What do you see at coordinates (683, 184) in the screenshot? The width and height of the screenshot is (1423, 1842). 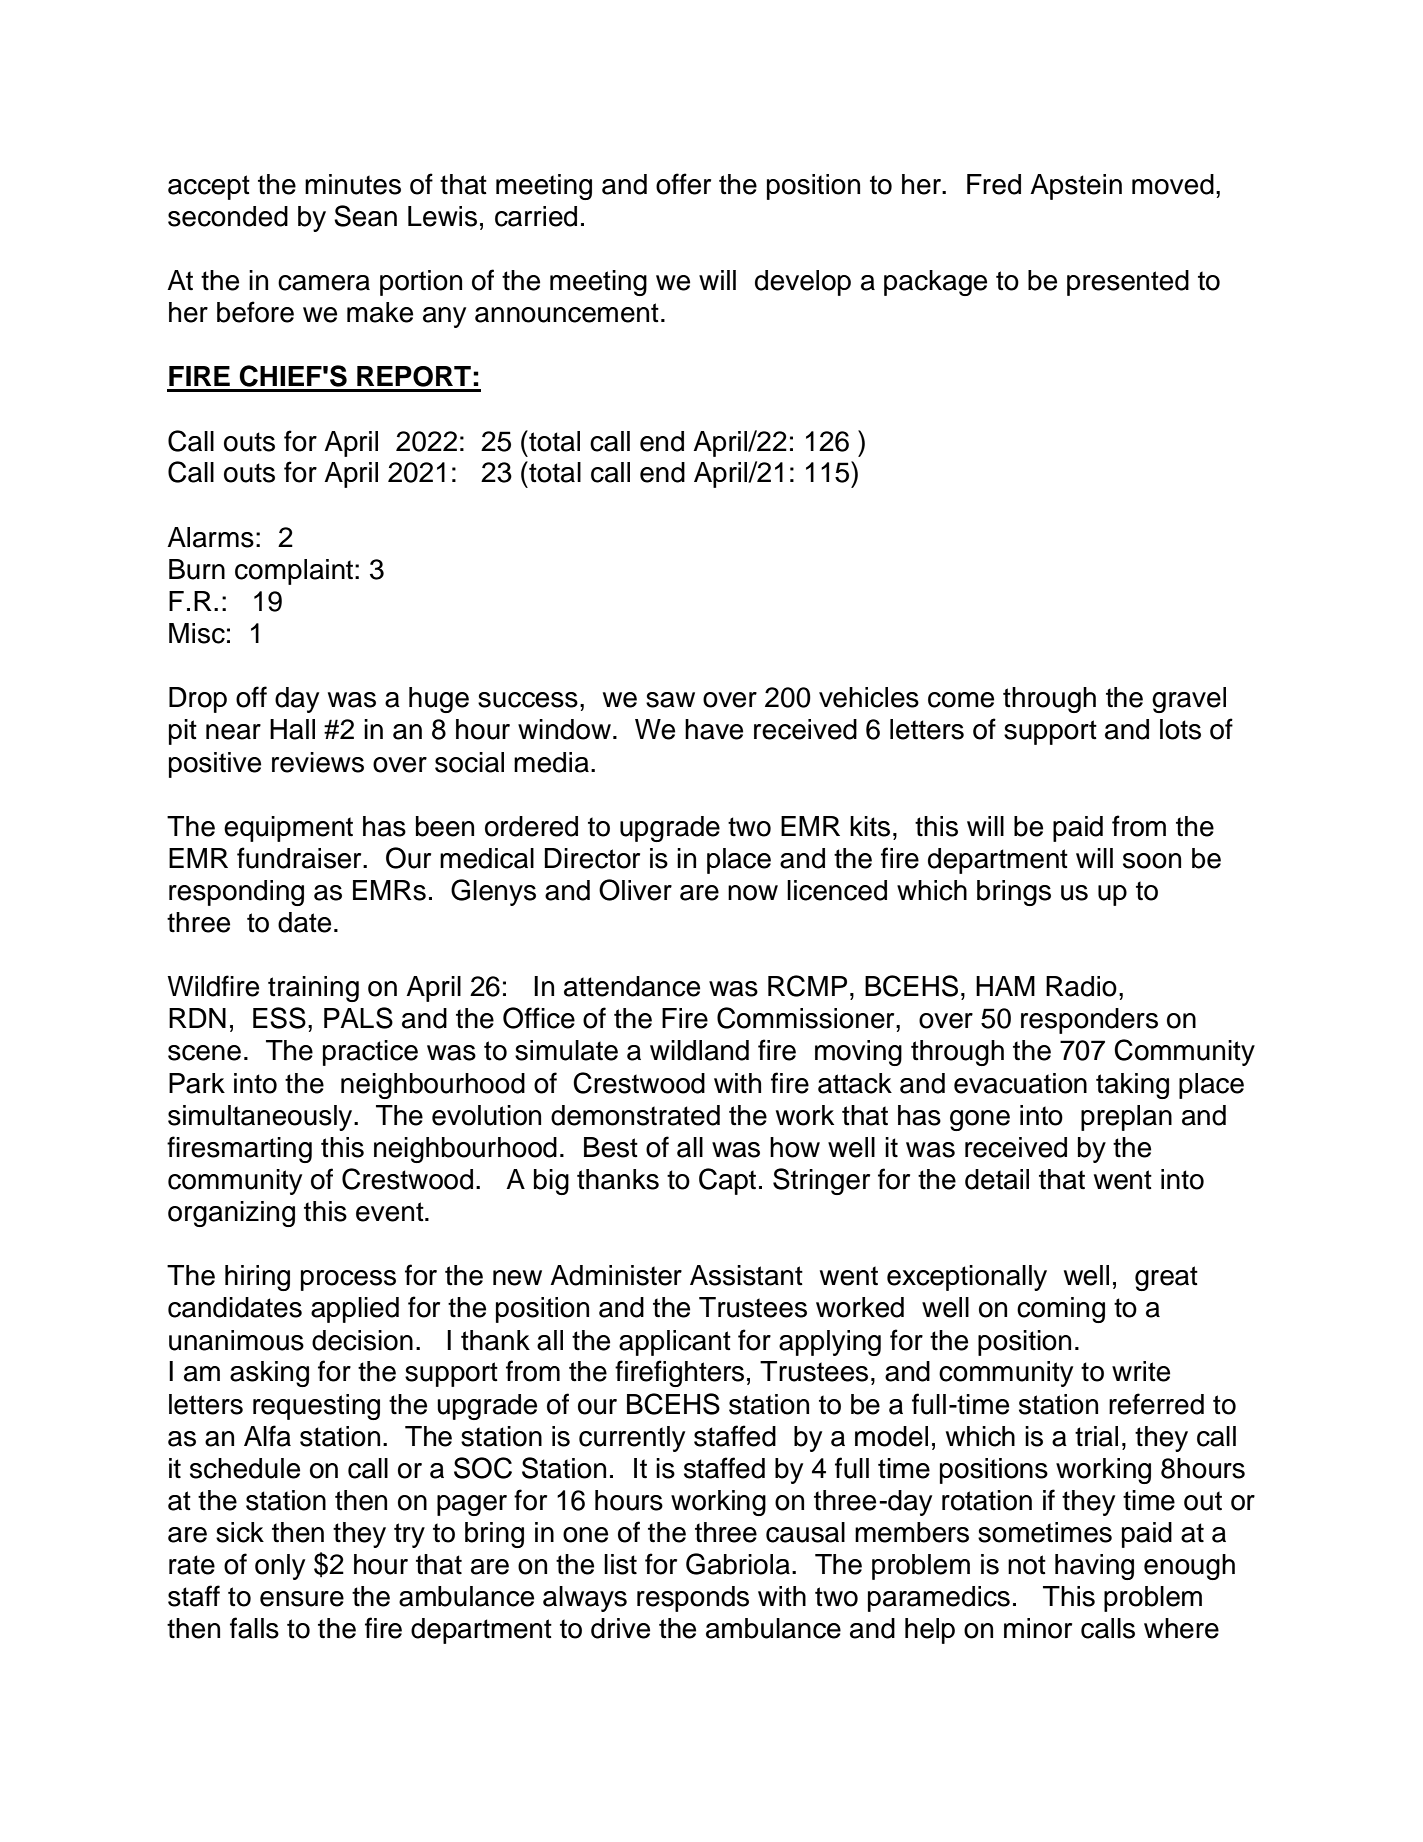 I see `offer` at bounding box center [683, 184].
